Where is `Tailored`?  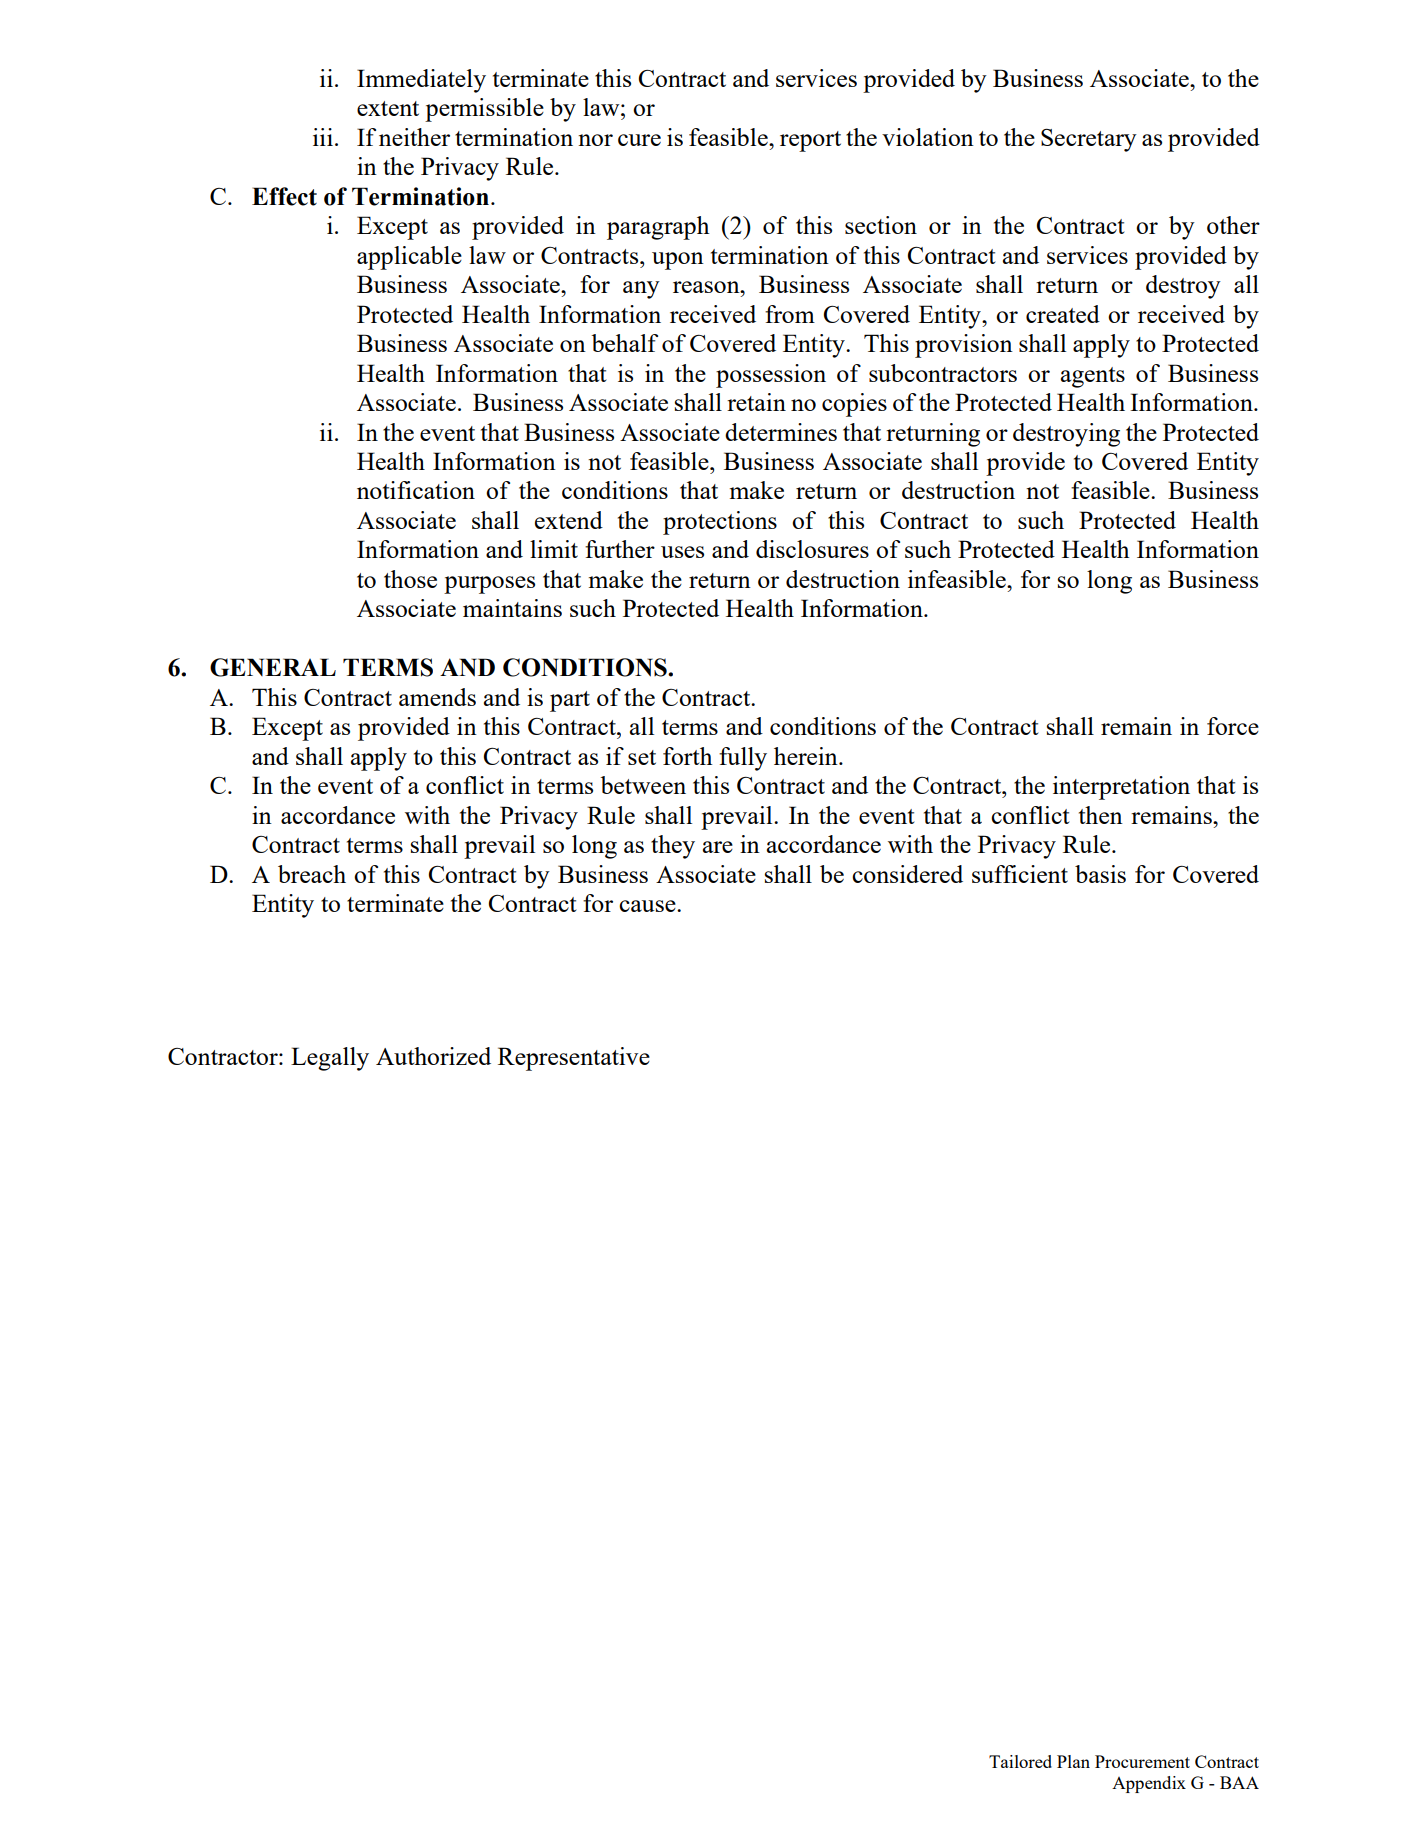
Tailored is located at coordinates (1020, 1761).
